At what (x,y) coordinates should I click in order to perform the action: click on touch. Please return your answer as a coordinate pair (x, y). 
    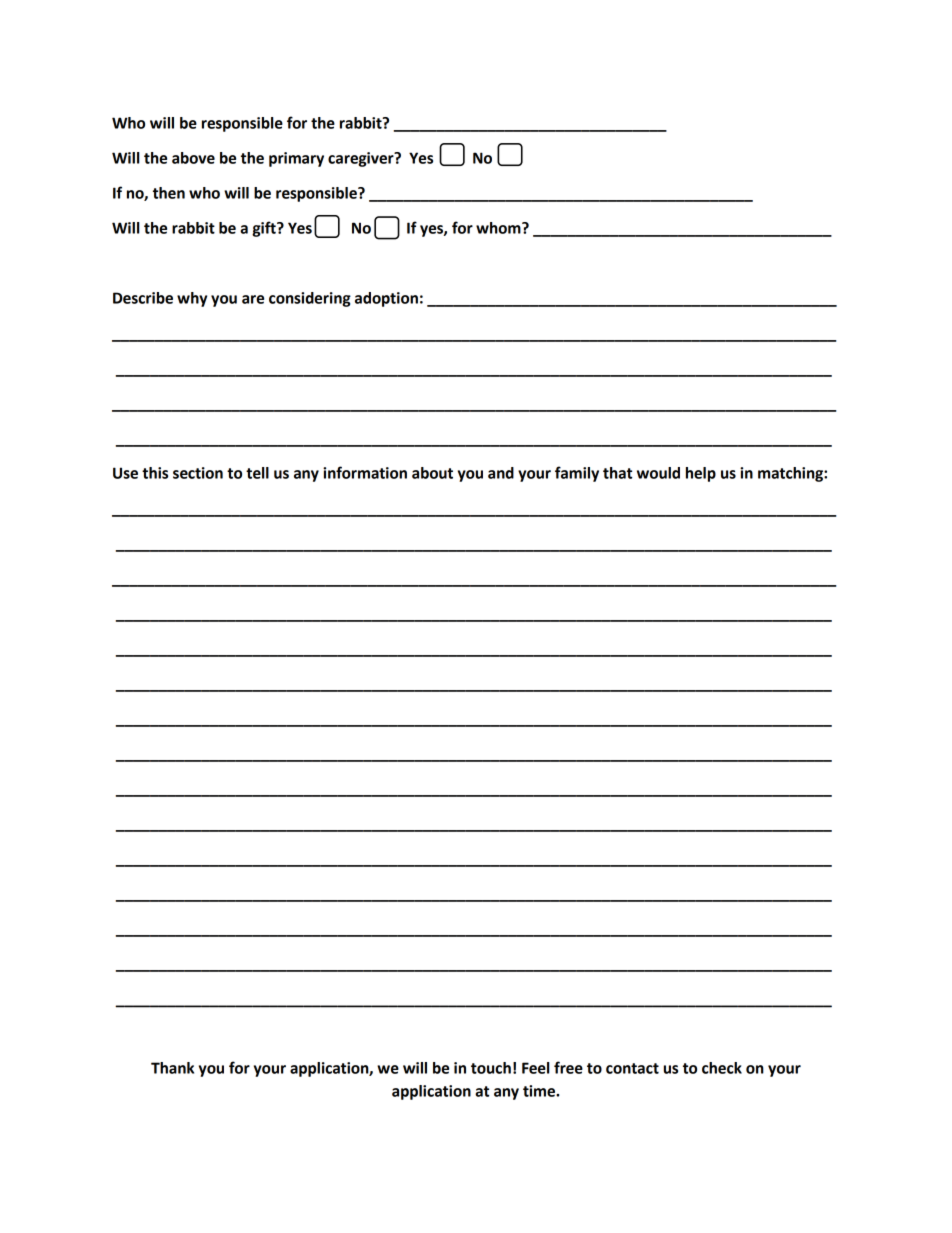
    Looking at the image, I should click on (491, 1068).
